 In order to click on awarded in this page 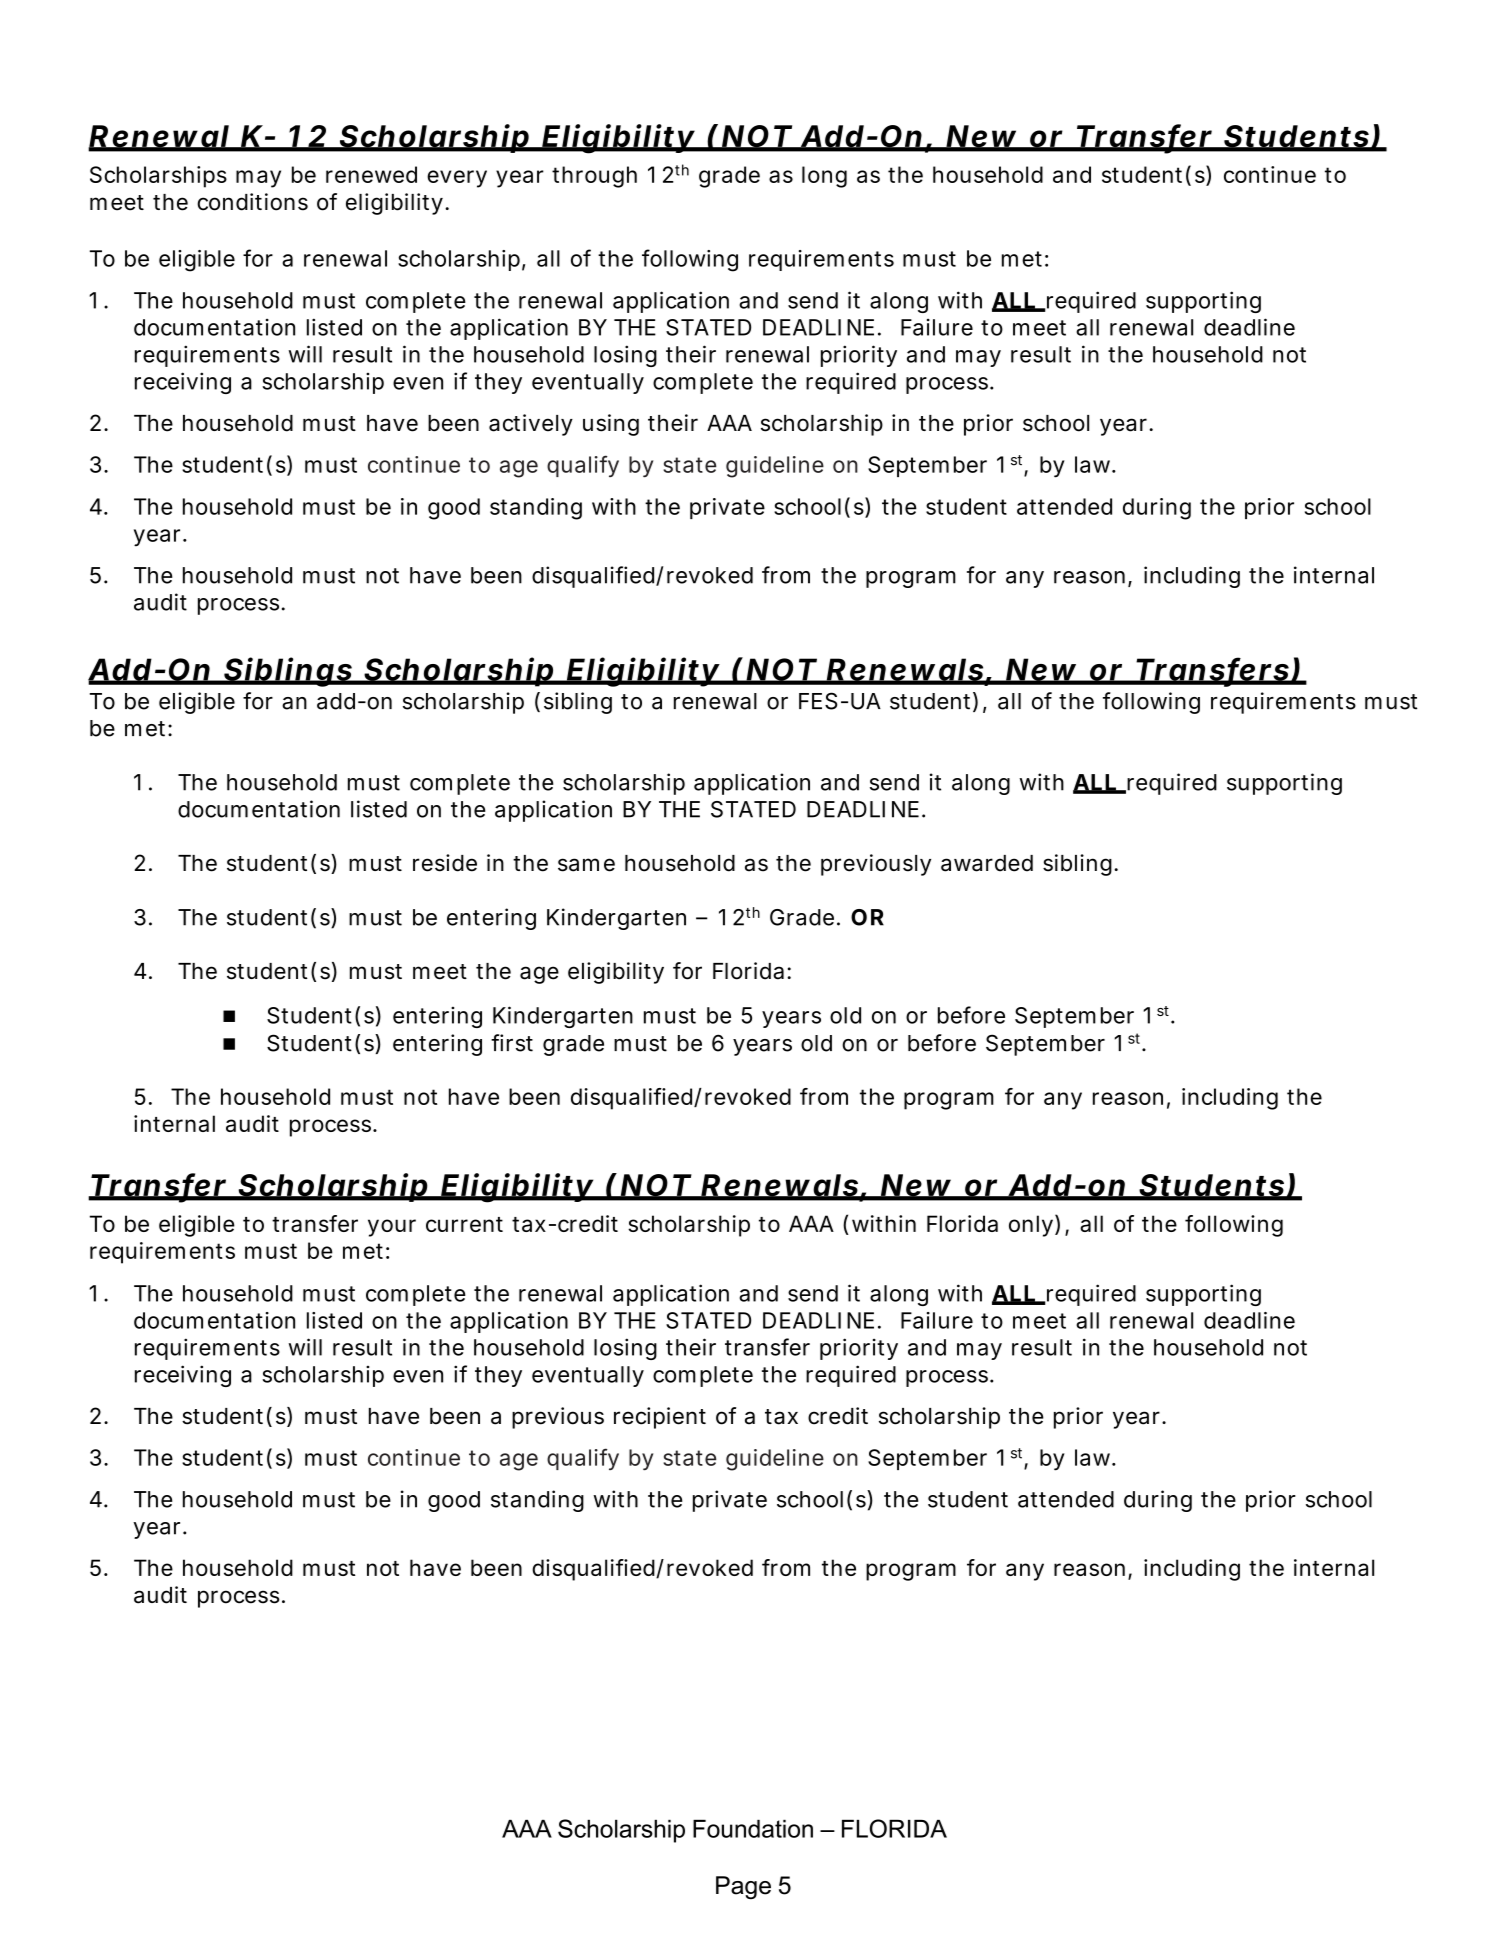, I will do `click(987, 863)`.
